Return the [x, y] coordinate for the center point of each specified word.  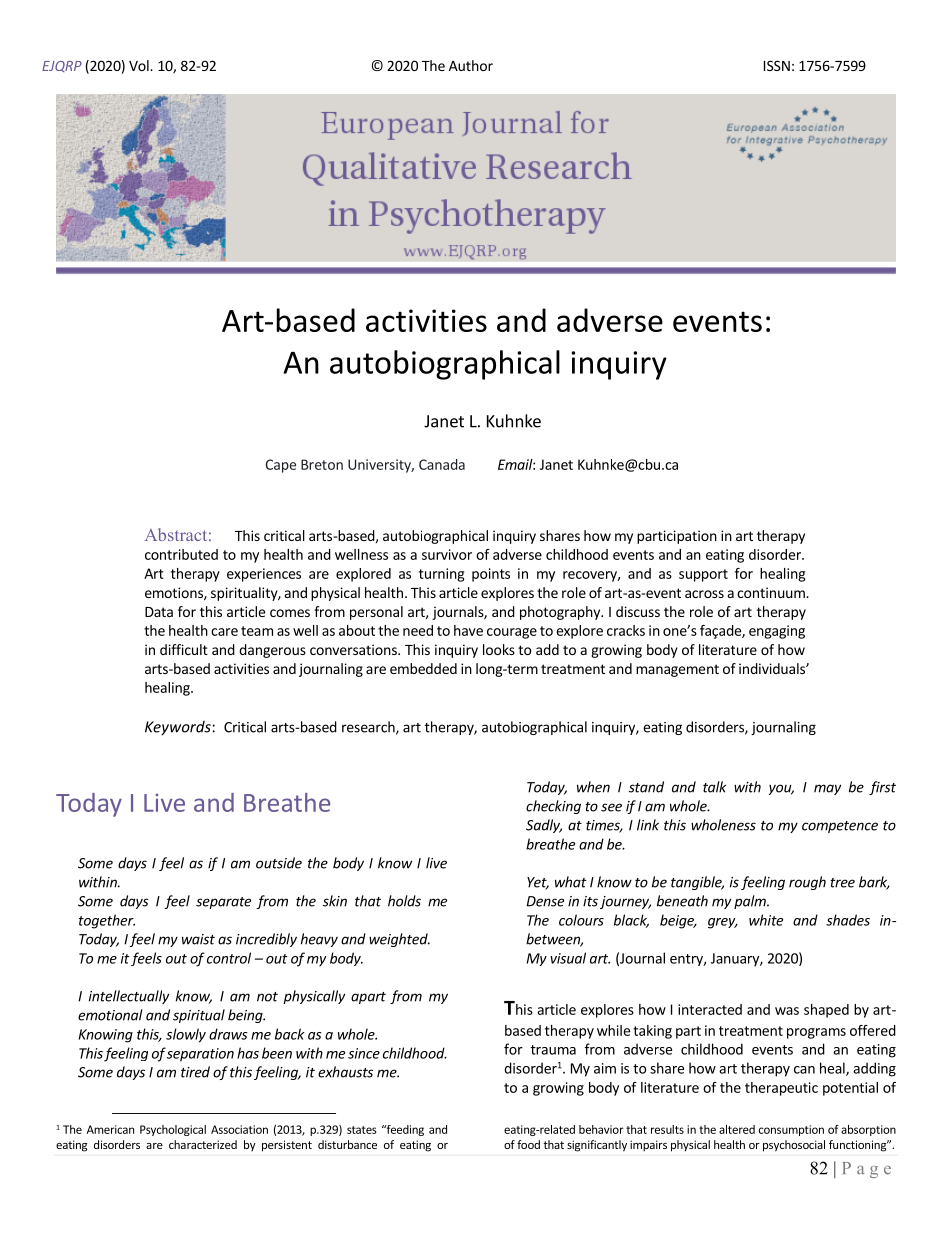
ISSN [777, 65]
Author [471, 65]
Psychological [173, 1130]
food [528, 1144]
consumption [791, 1130]
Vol [140, 65]
